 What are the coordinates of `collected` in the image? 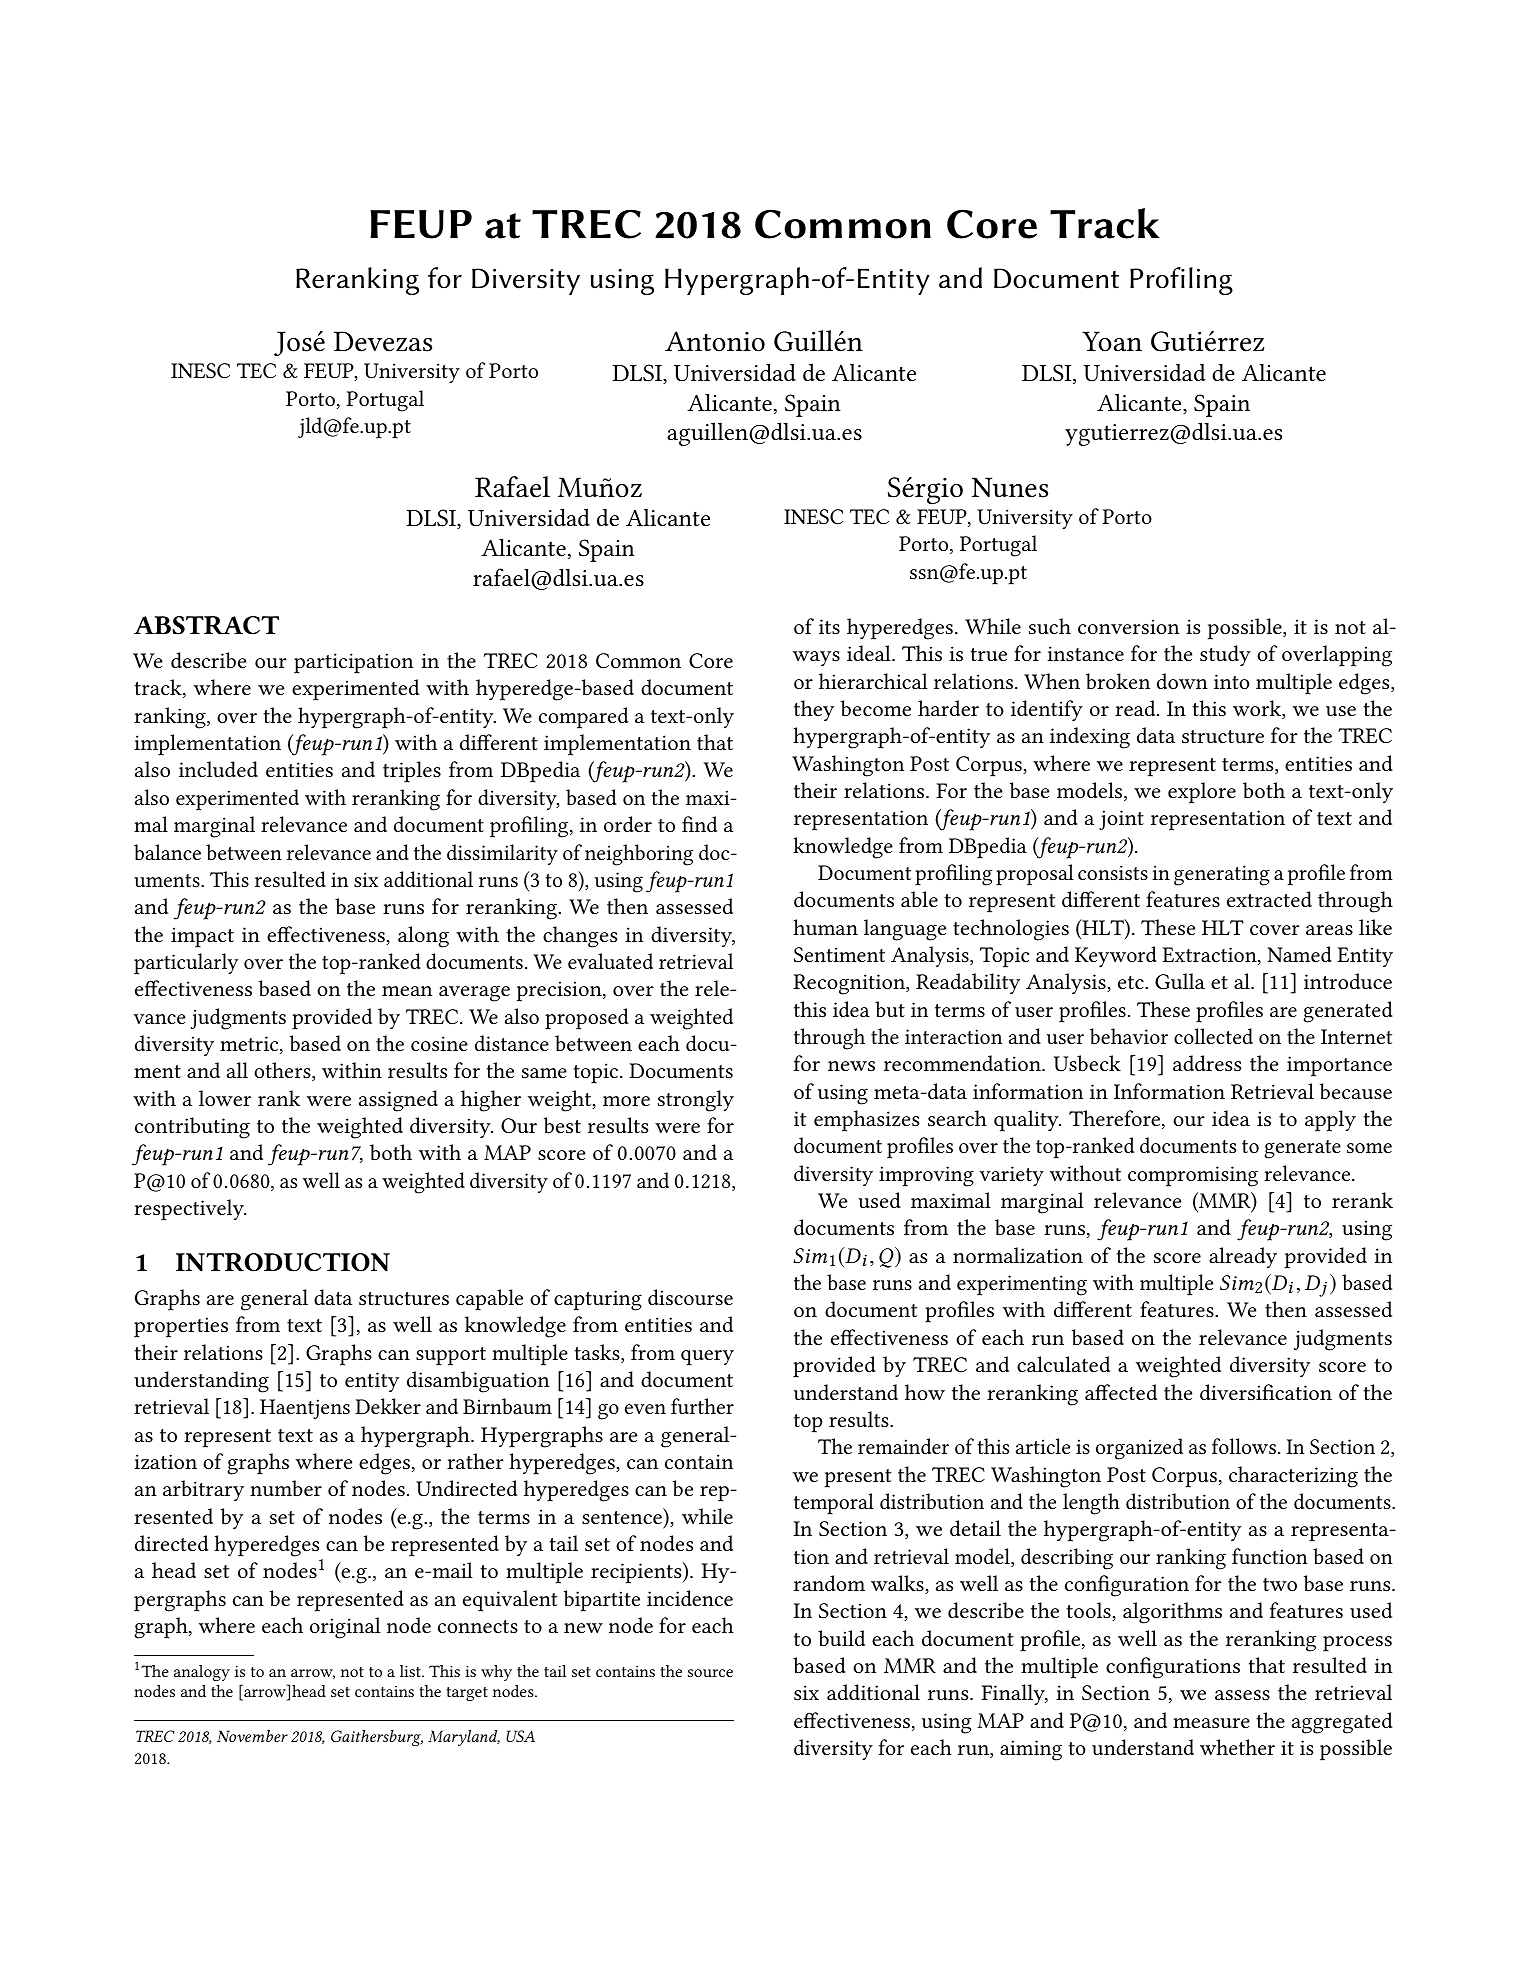 It's located at (1213, 1036).
